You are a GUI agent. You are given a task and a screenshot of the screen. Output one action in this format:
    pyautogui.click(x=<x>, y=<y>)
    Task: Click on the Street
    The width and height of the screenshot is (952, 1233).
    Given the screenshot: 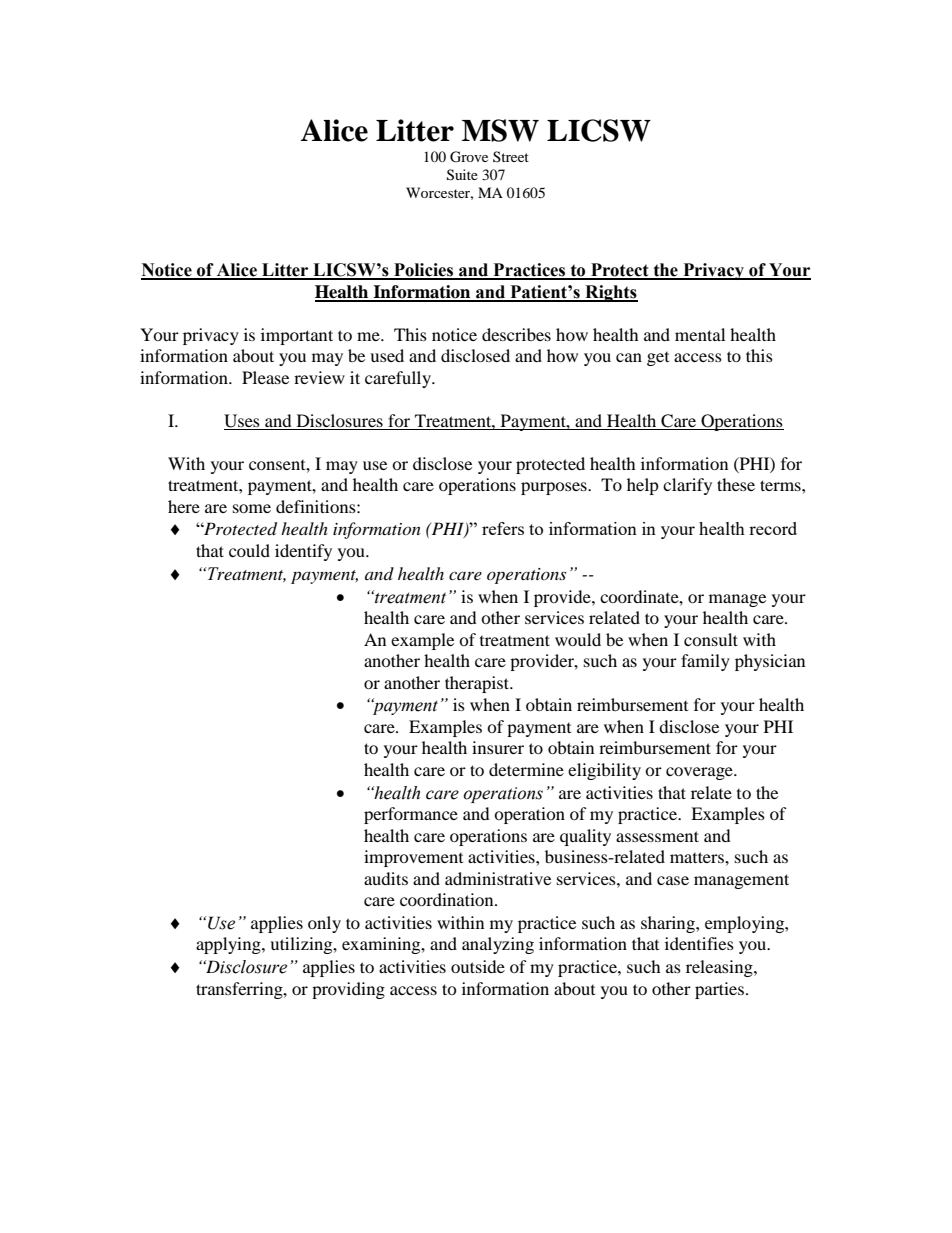 What is the action you would take?
    pyautogui.click(x=511, y=156)
